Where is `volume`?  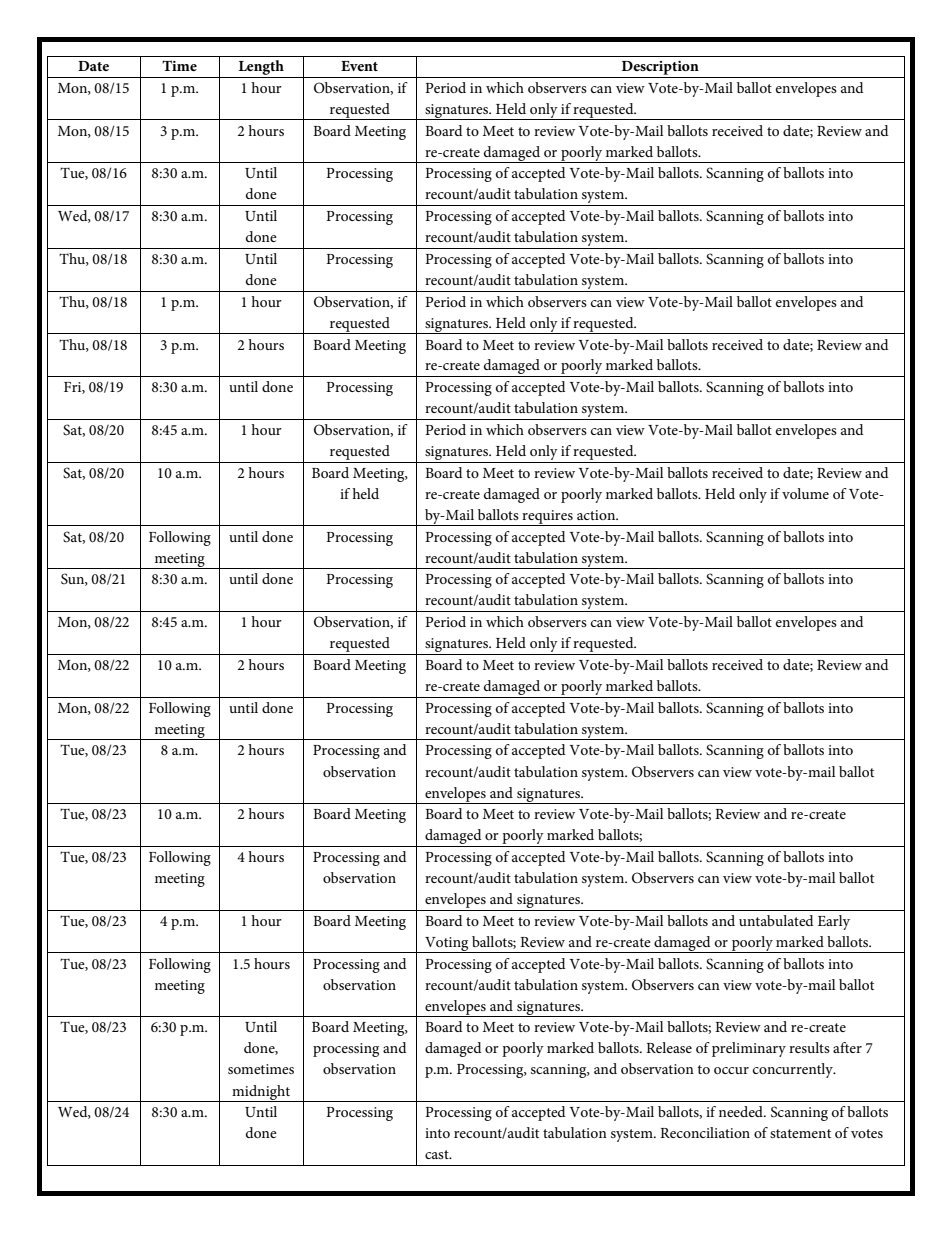
volume is located at coordinates (805, 493).
